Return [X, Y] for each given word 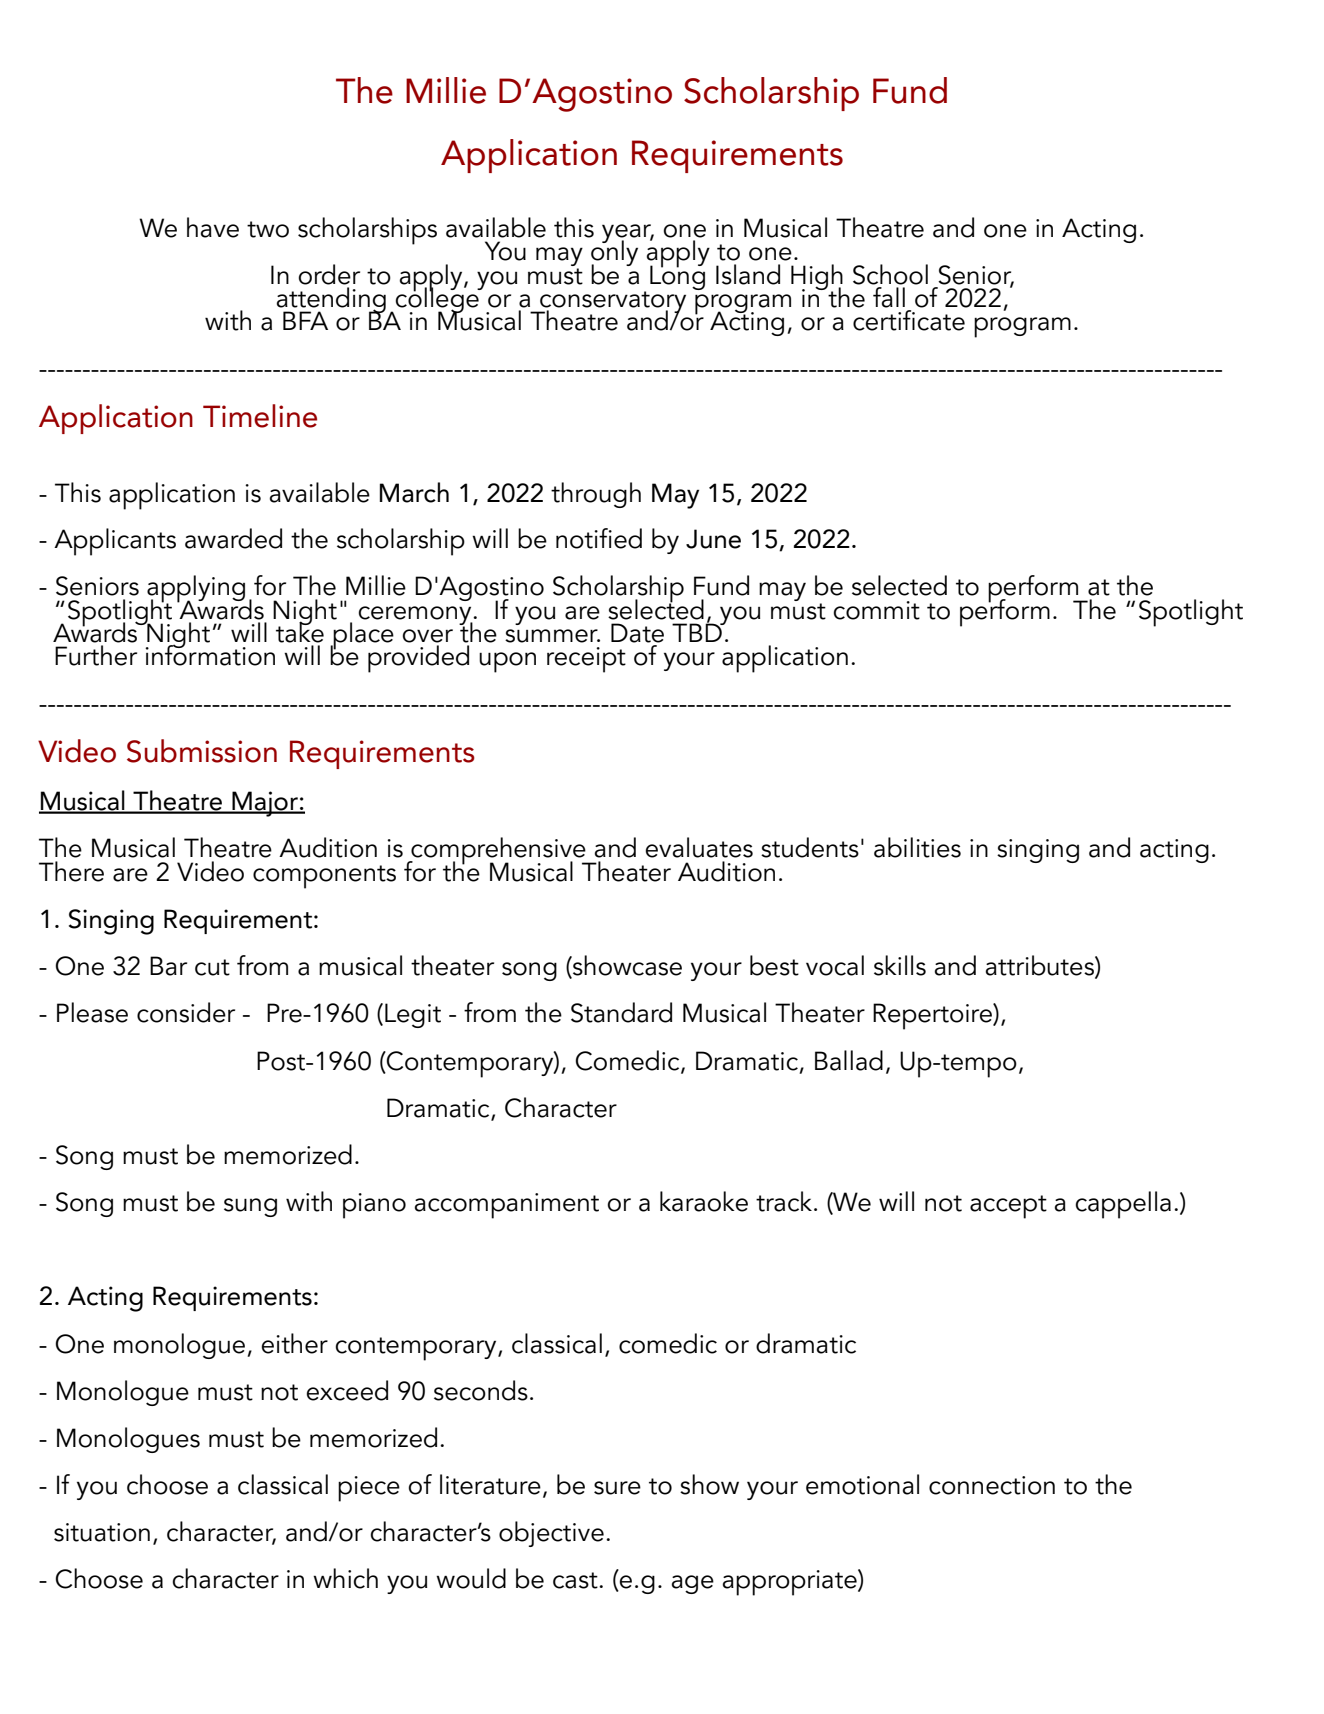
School [890, 274]
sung [250, 1207]
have [213, 227]
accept [1008, 1207]
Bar [168, 966]
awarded [233, 538]
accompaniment [507, 1206]
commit [877, 610]
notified [599, 538]
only [614, 253]
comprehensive [498, 852]
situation [102, 1532]
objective [551, 1534]
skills [900, 965]
